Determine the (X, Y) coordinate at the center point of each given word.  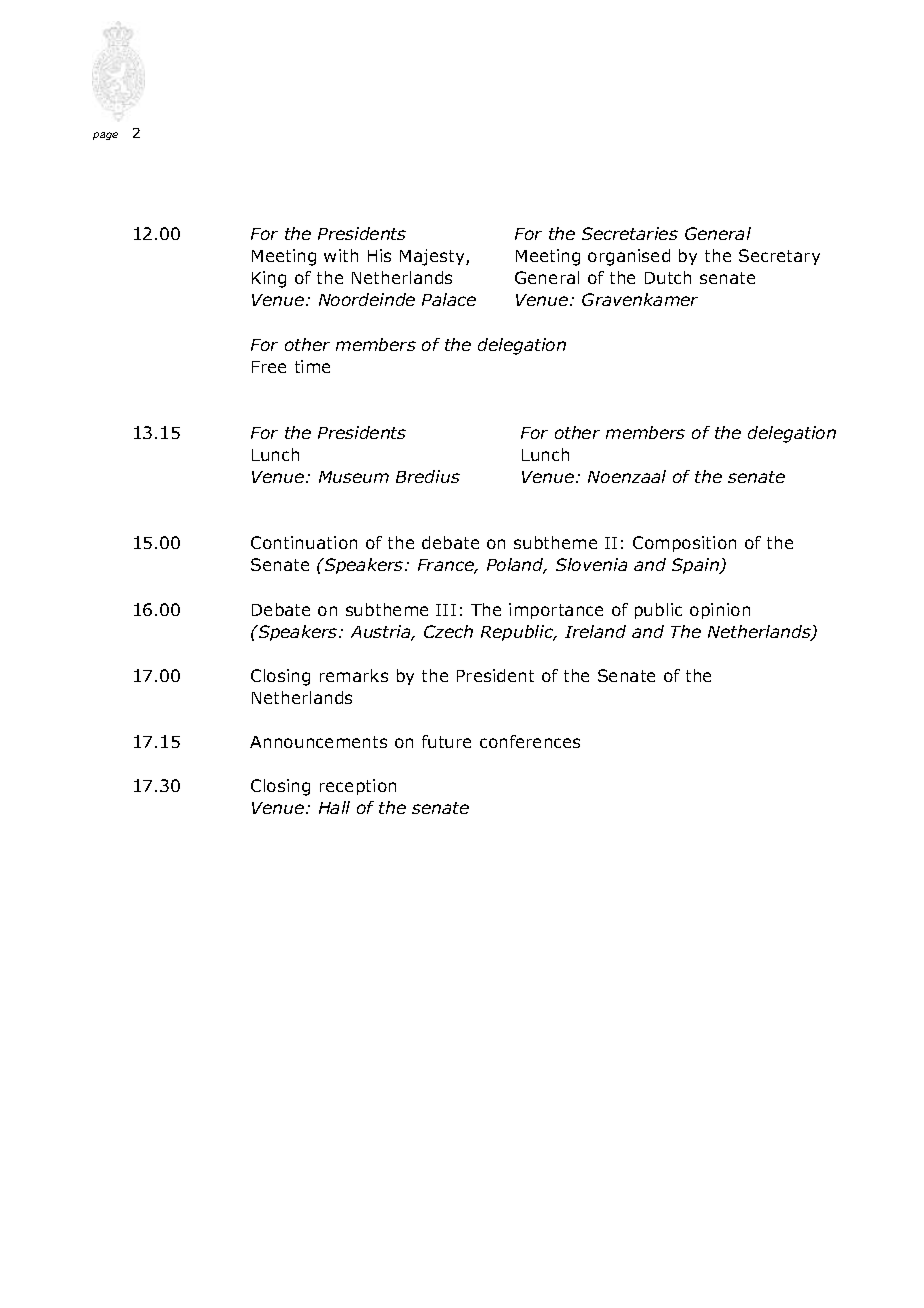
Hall (334, 807)
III (446, 610)
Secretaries (630, 233)
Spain (696, 566)
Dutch (668, 277)
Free (269, 367)
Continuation (304, 542)
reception (358, 787)
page (105, 136)
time (312, 366)
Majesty (433, 257)
